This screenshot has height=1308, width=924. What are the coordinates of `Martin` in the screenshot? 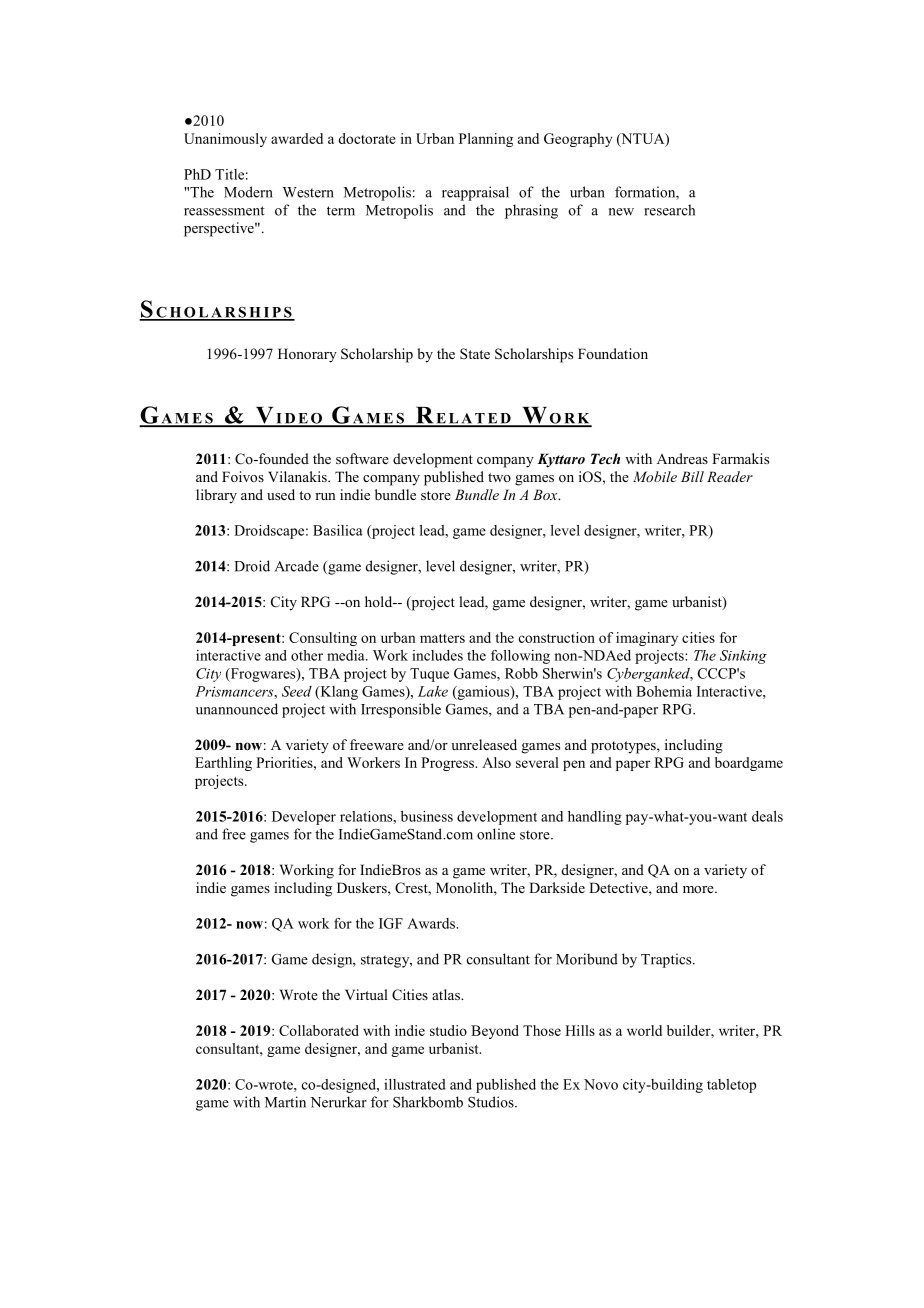 It's located at (285, 1102).
